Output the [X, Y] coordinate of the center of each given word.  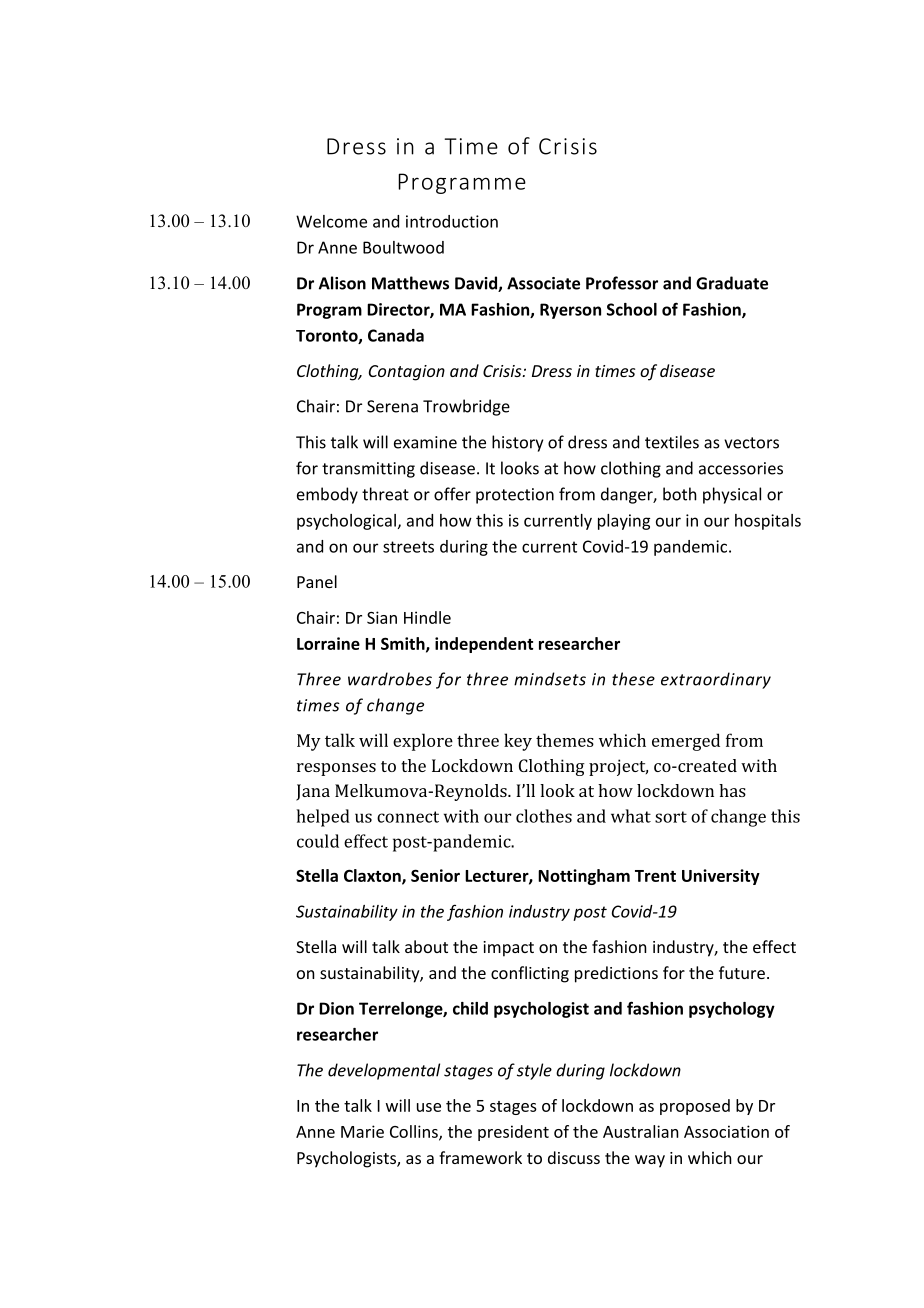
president [513, 1133]
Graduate [732, 283]
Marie [362, 1131]
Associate [543, 283]
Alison [342, 283]
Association [726, 1131]
